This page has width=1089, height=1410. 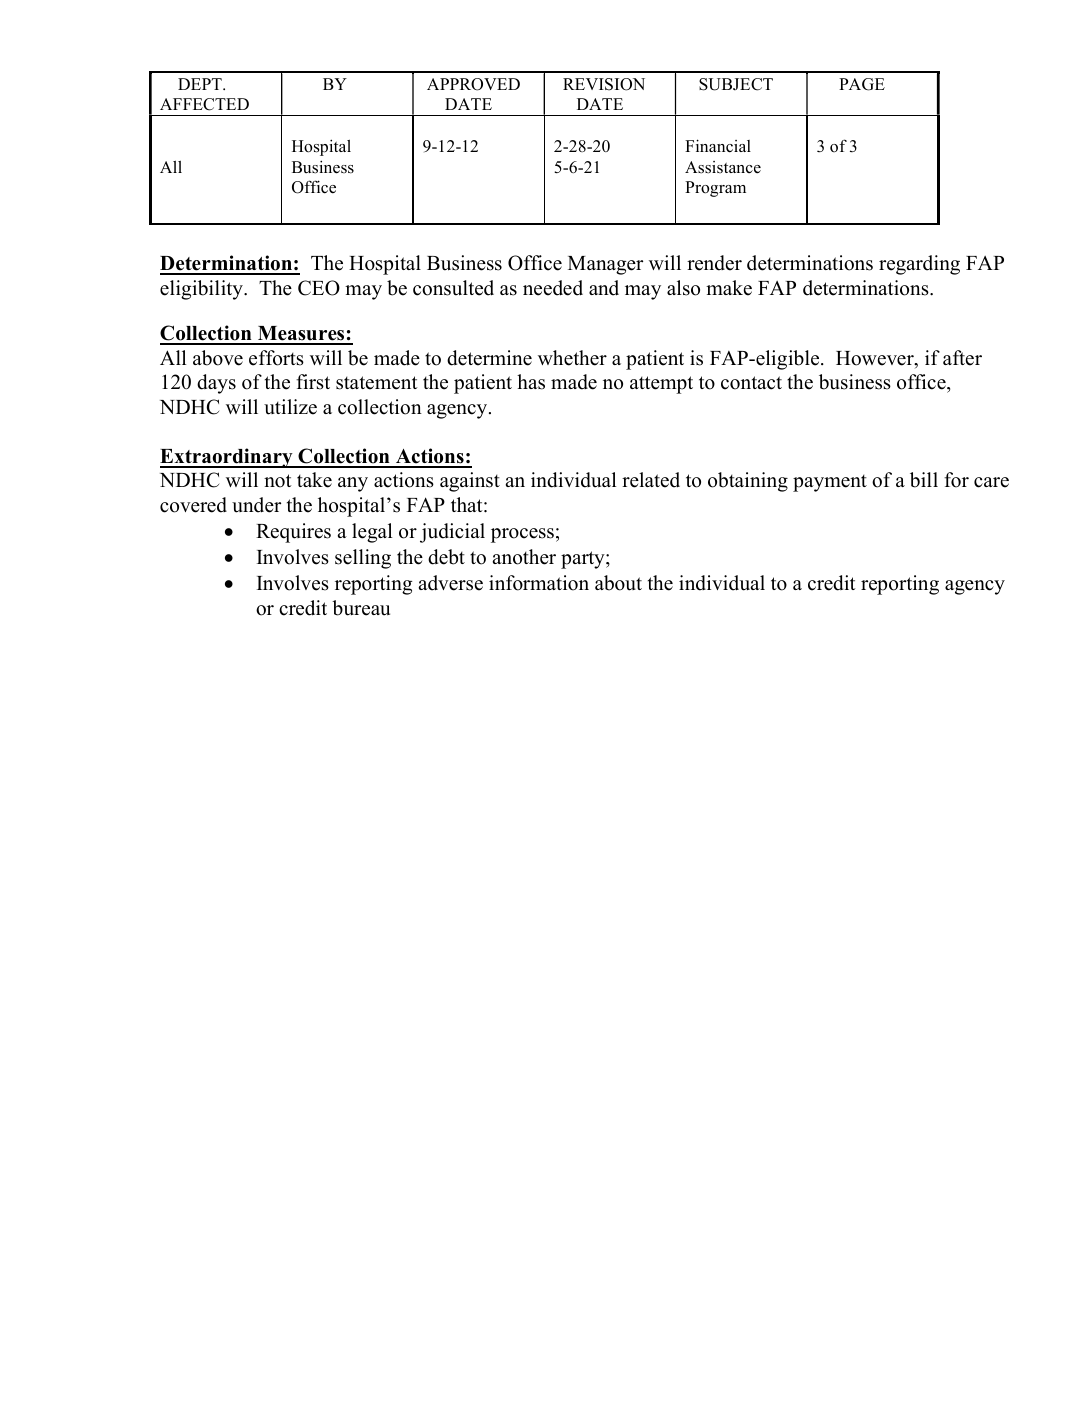 I want to click on payment, so click(x=830, y=483).
